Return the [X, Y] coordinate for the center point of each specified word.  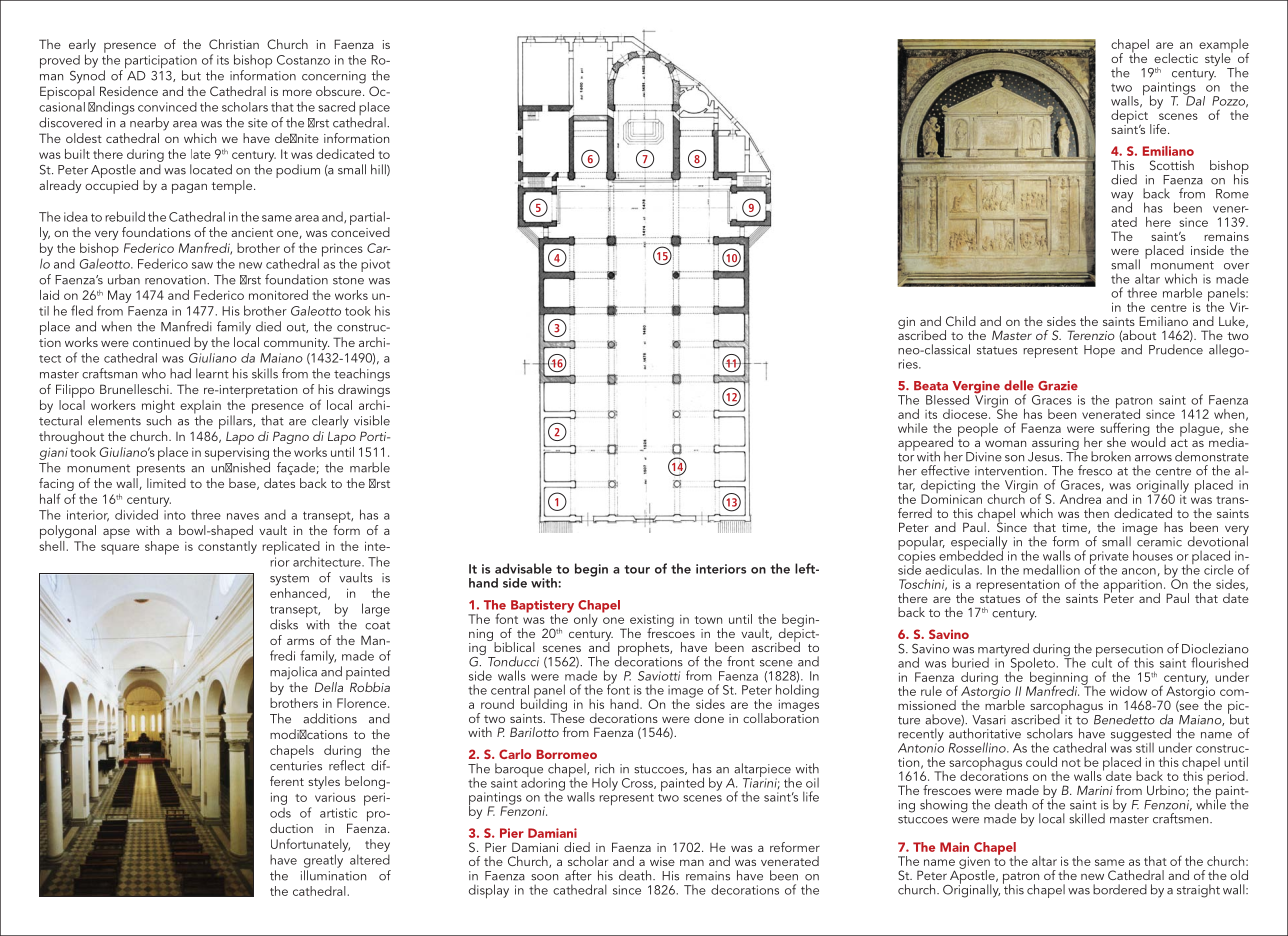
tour [637, 569]
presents [160, 471]
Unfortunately [310, 845]
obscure [340, 91]
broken [1111, 456]
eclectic [1176, 58]
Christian [234, 44]
